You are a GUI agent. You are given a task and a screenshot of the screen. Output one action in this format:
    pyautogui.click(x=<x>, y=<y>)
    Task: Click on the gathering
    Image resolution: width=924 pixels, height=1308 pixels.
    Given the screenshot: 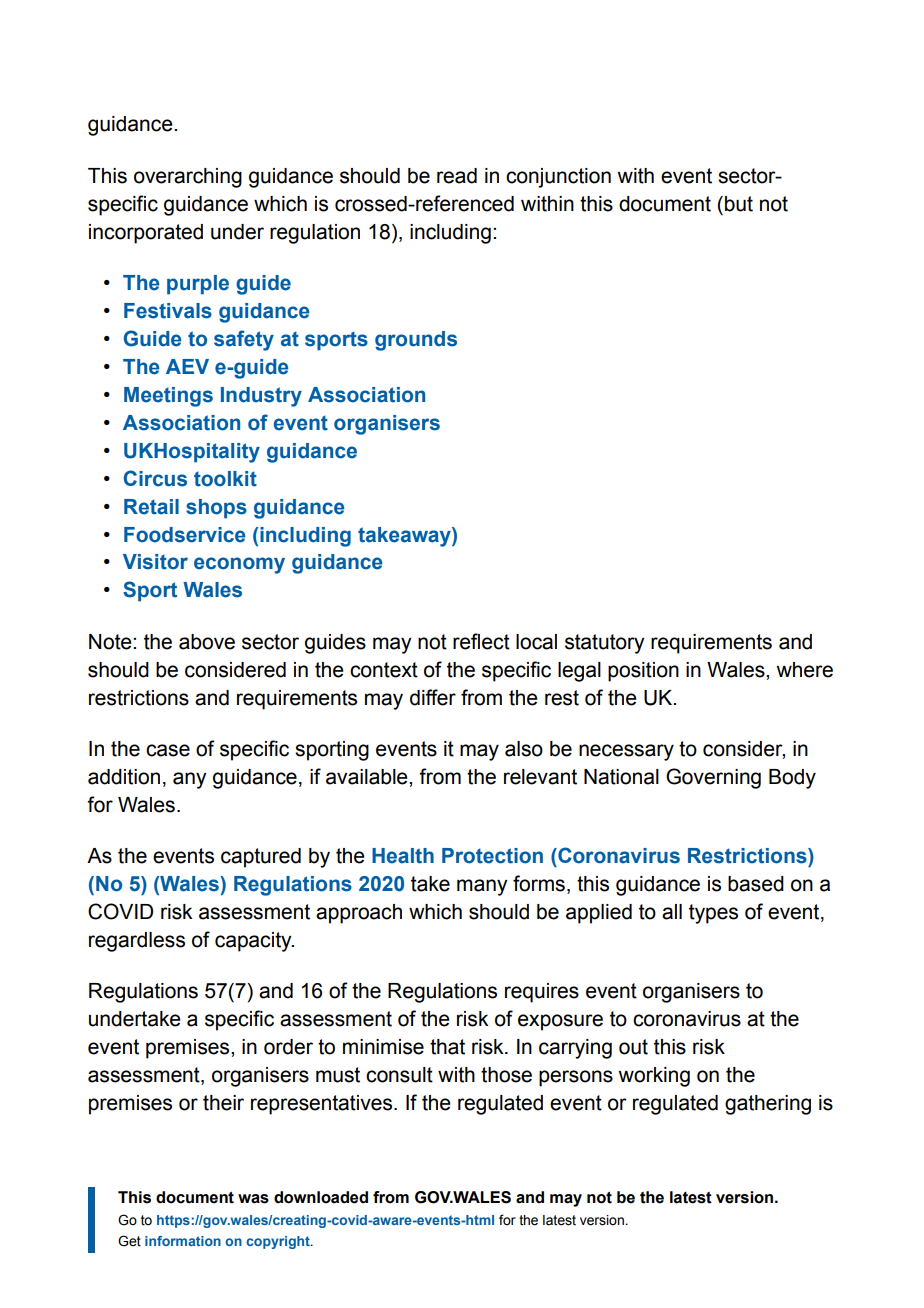 What is the action you would take?
    pyautogui.click(x=768, y=1105)
